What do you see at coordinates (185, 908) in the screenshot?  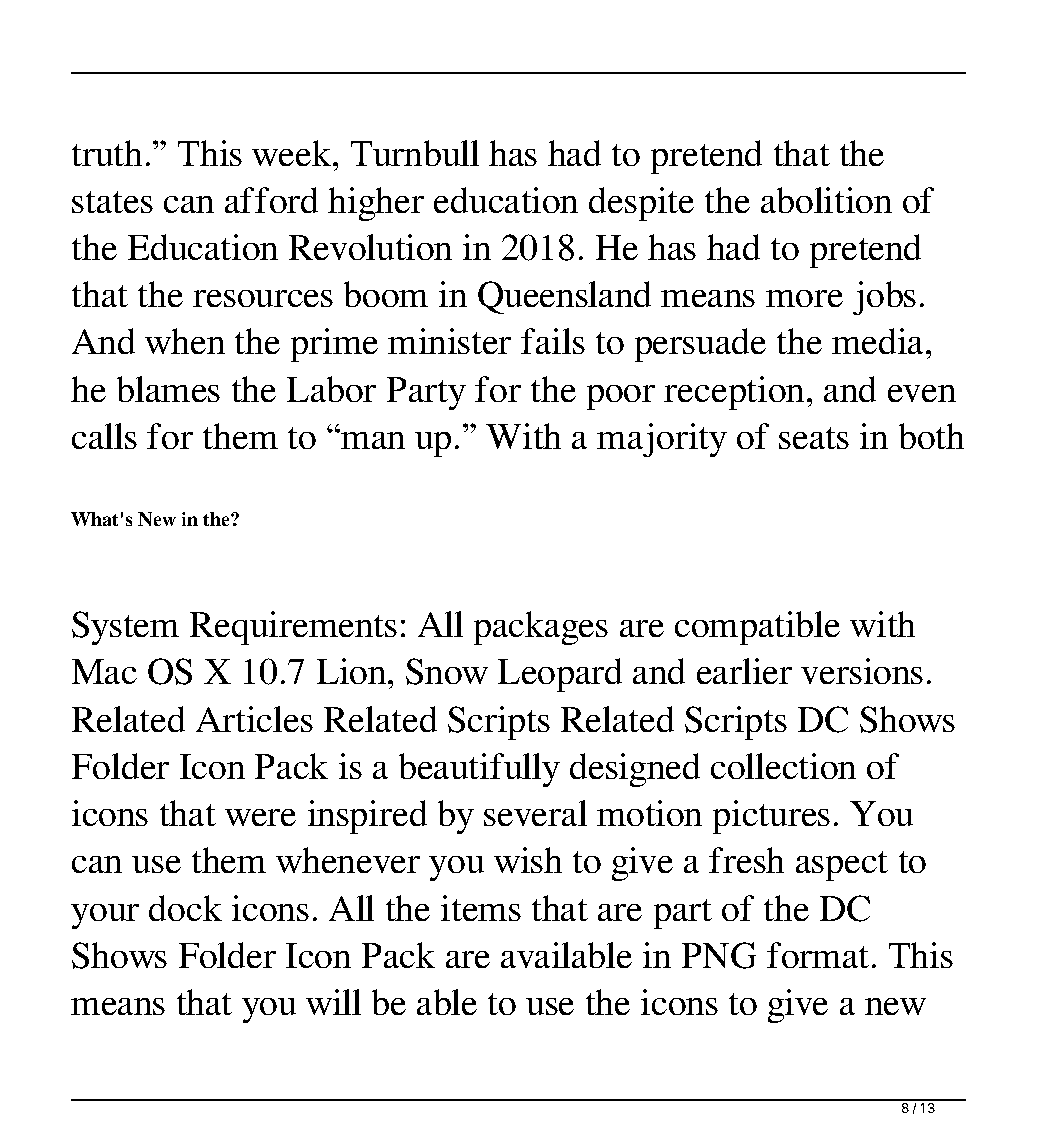 I see `dock` at bounding box center [185, 908].
